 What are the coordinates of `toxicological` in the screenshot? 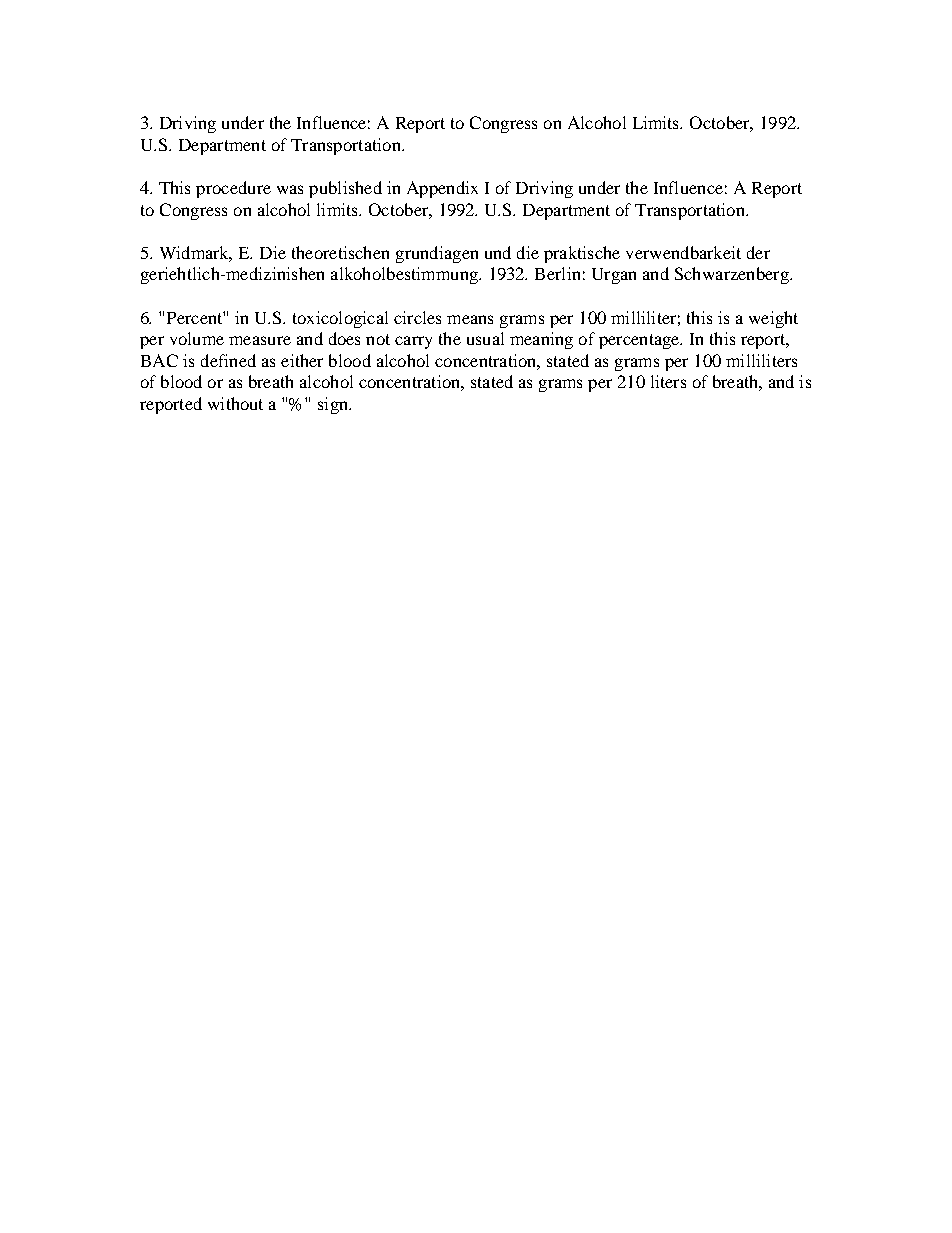 It's located at (340, 319).
